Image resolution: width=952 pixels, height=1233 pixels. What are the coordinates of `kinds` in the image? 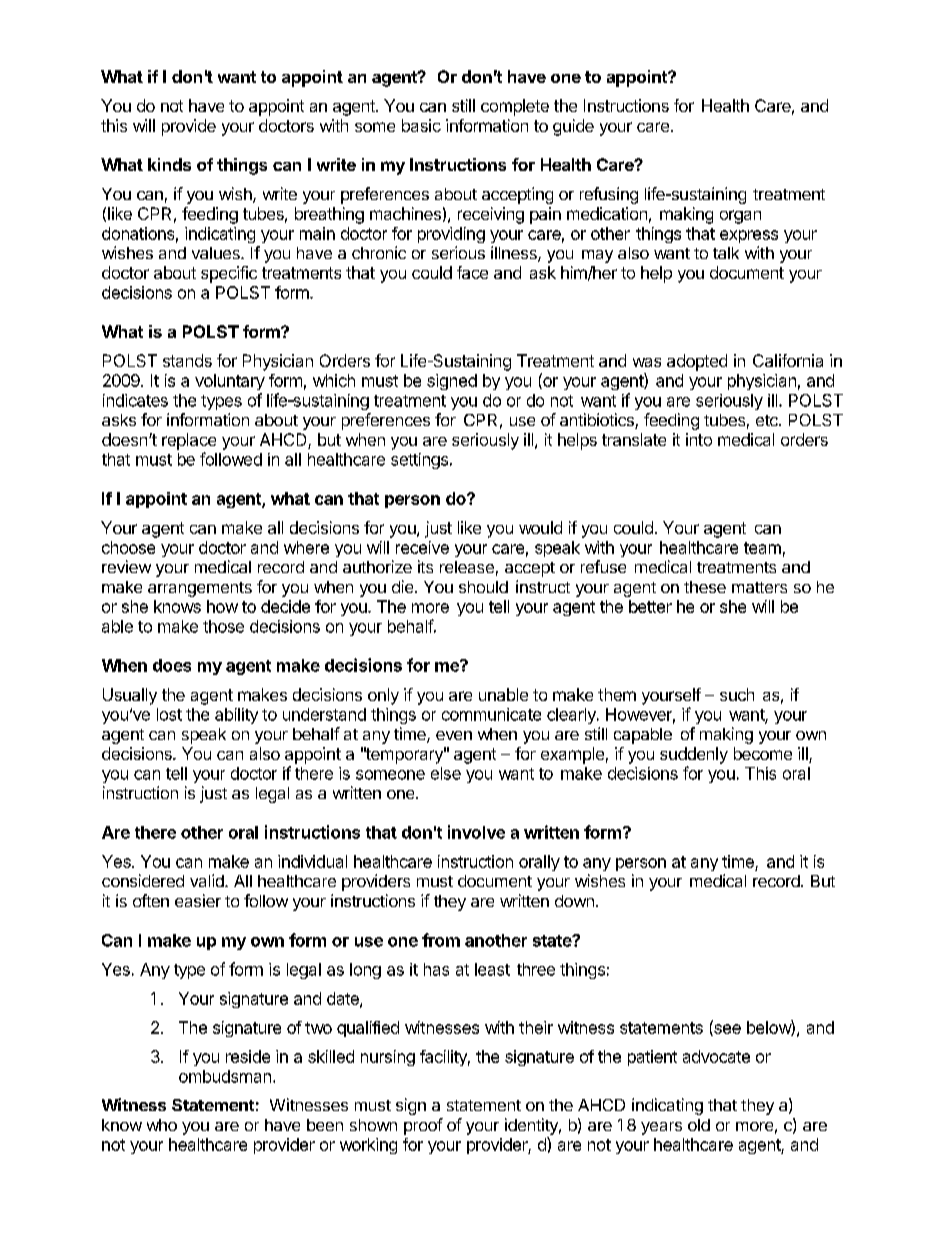 It's located at (169, 164).
